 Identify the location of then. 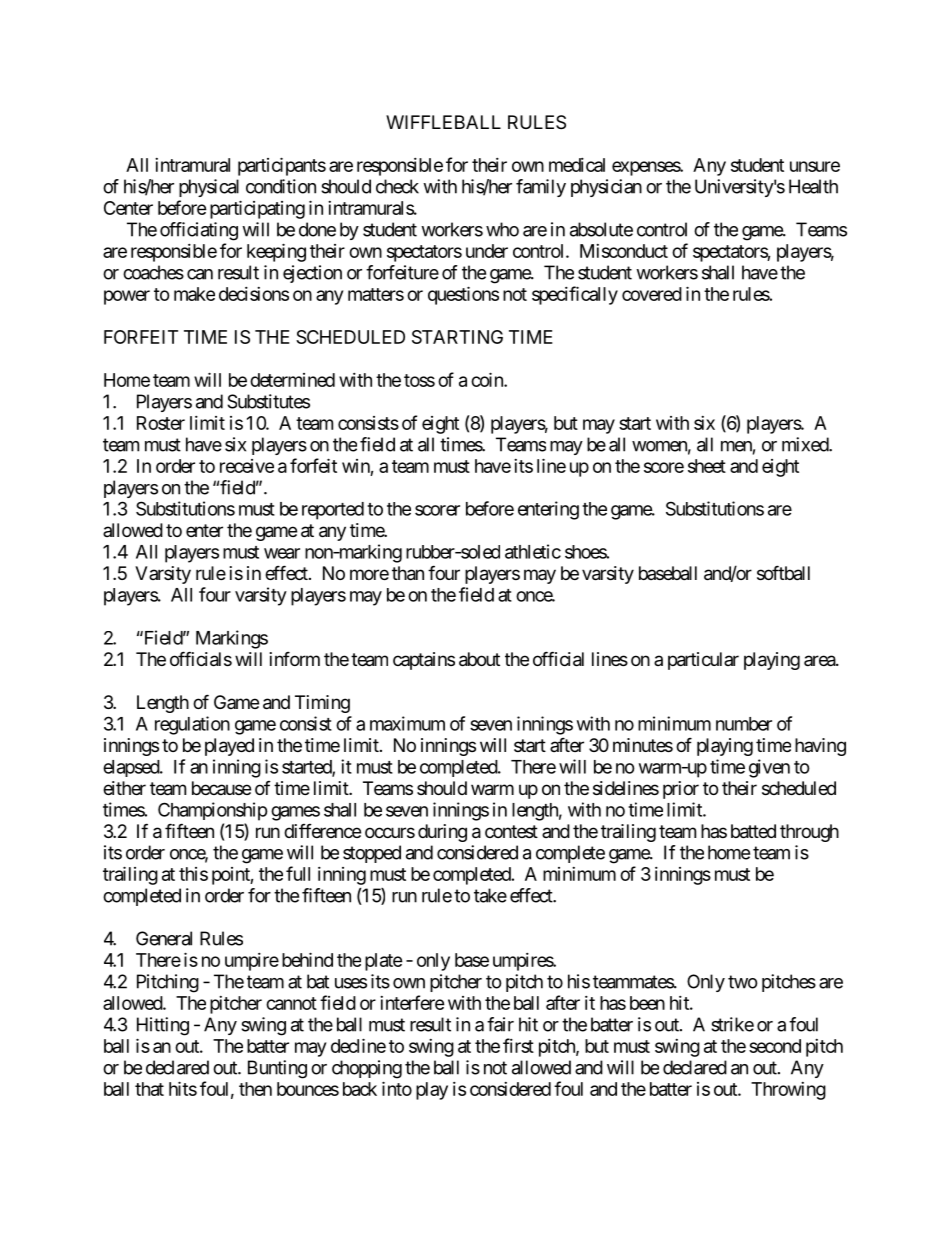
(255, 1089).
